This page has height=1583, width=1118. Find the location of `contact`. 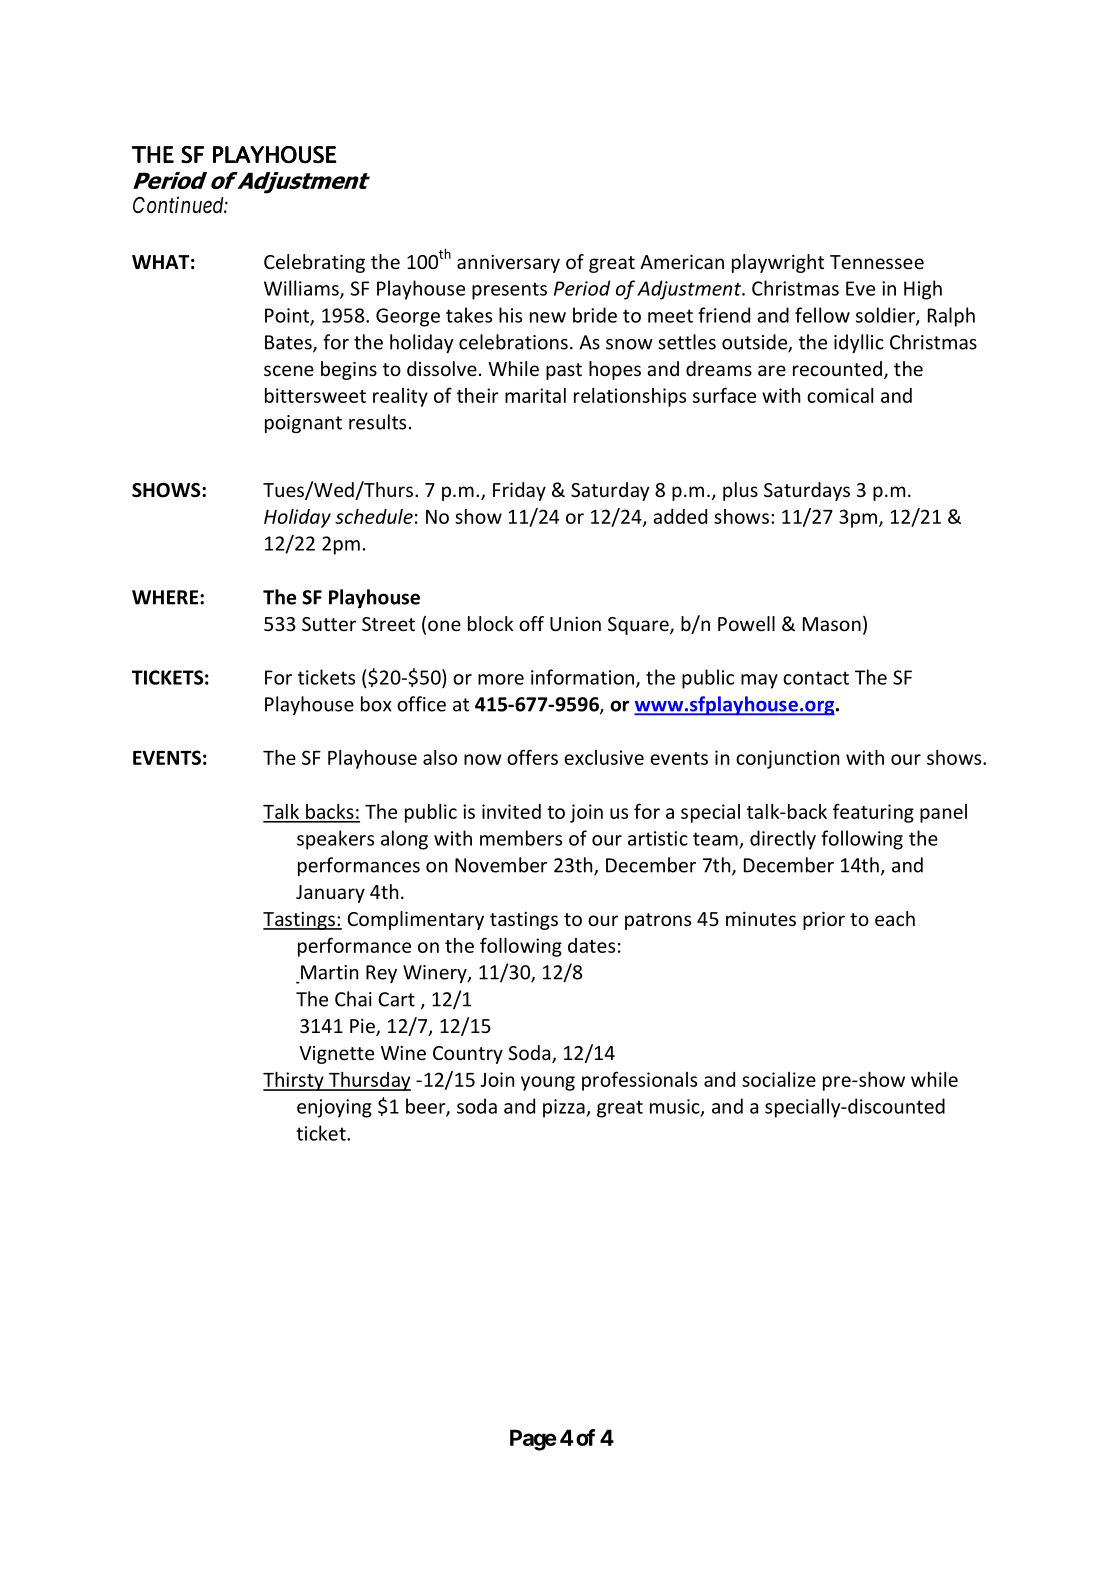

contact is located at coordinates (816, 678).
